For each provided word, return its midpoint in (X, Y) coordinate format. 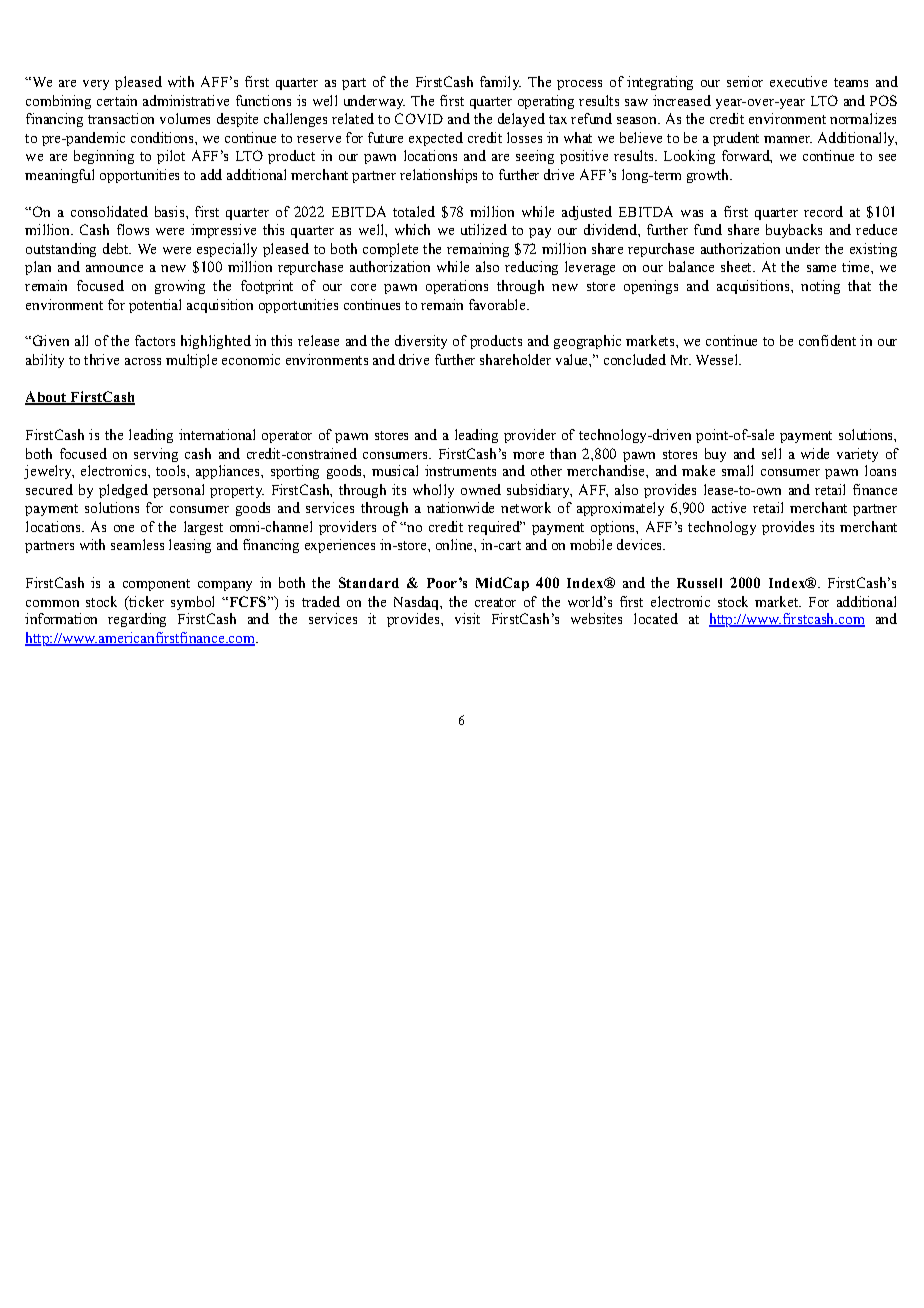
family (500, 83)
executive (798, 81)
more (528, 455)
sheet (737, 266)
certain (117, 100)
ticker (145, 601)
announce (114, 268)
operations (457, 287)
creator (495, 602)
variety (857, 455)
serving (156, 455)
